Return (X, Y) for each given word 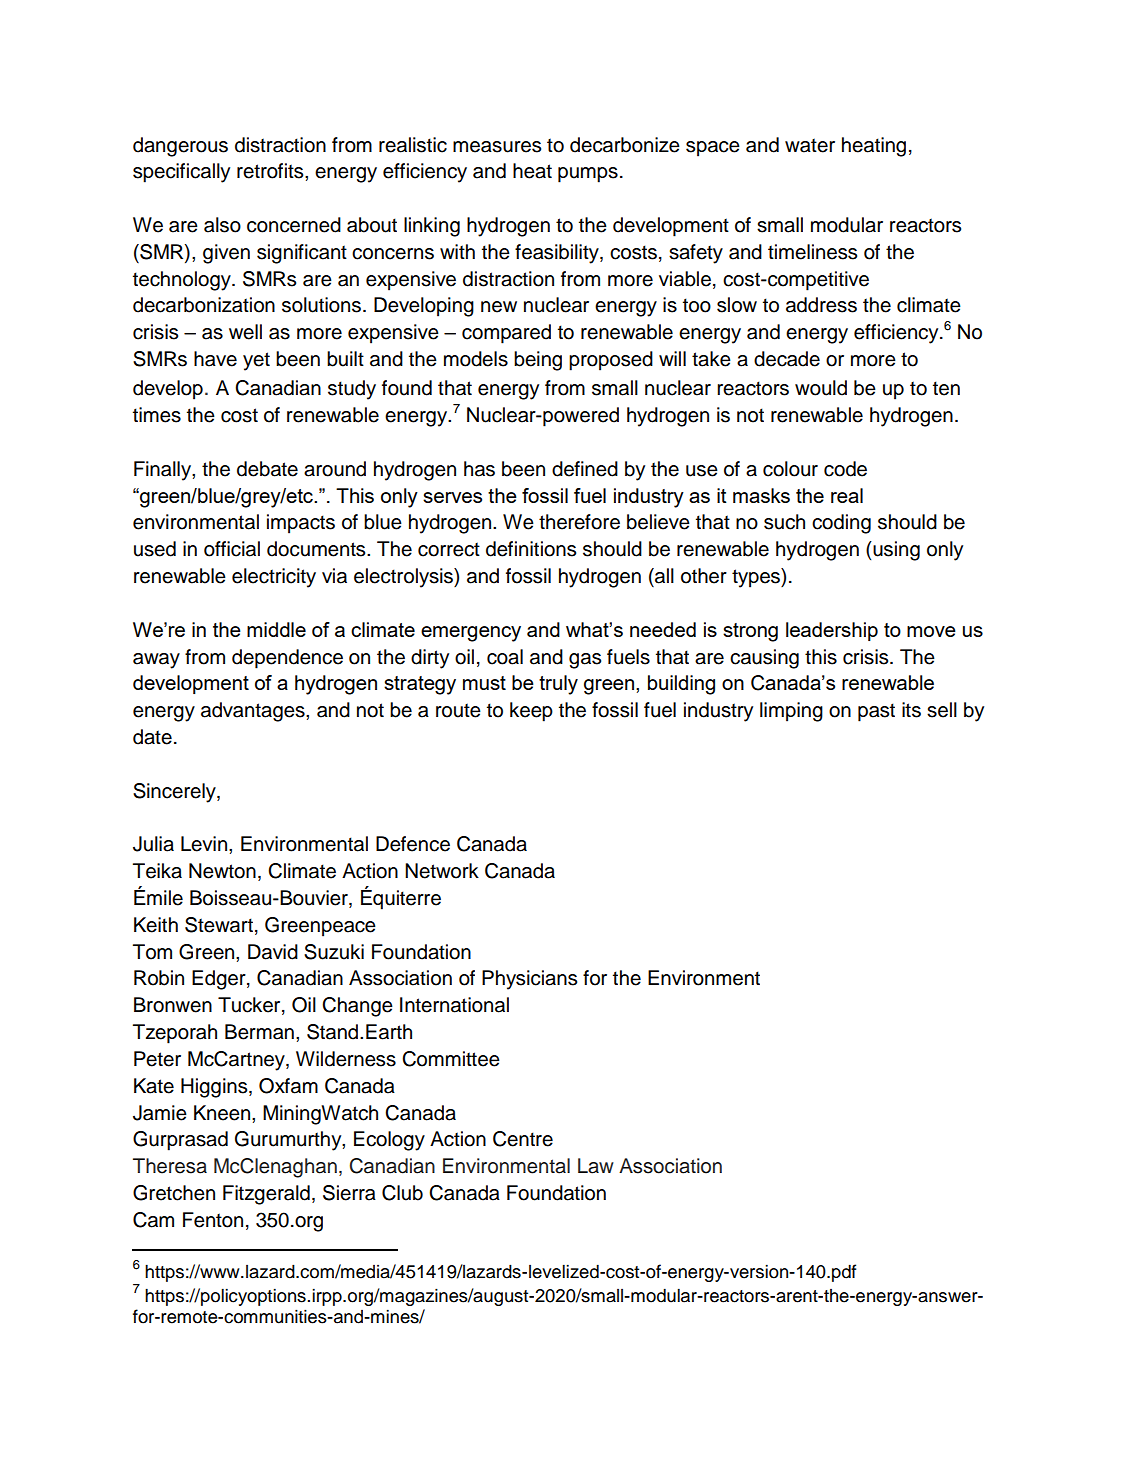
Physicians (529, 980)
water (810, 145)
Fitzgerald (266, 1195)
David (273, 952)
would (821, 388)
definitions (531, 549)
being (538, 361)
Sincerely (175, 793)
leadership (832, 631)
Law (596, 1166)
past (876, 712)
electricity (274, 578)
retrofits (271, 171)
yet (256, 361)
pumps (588, 175)
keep (531, 712)
